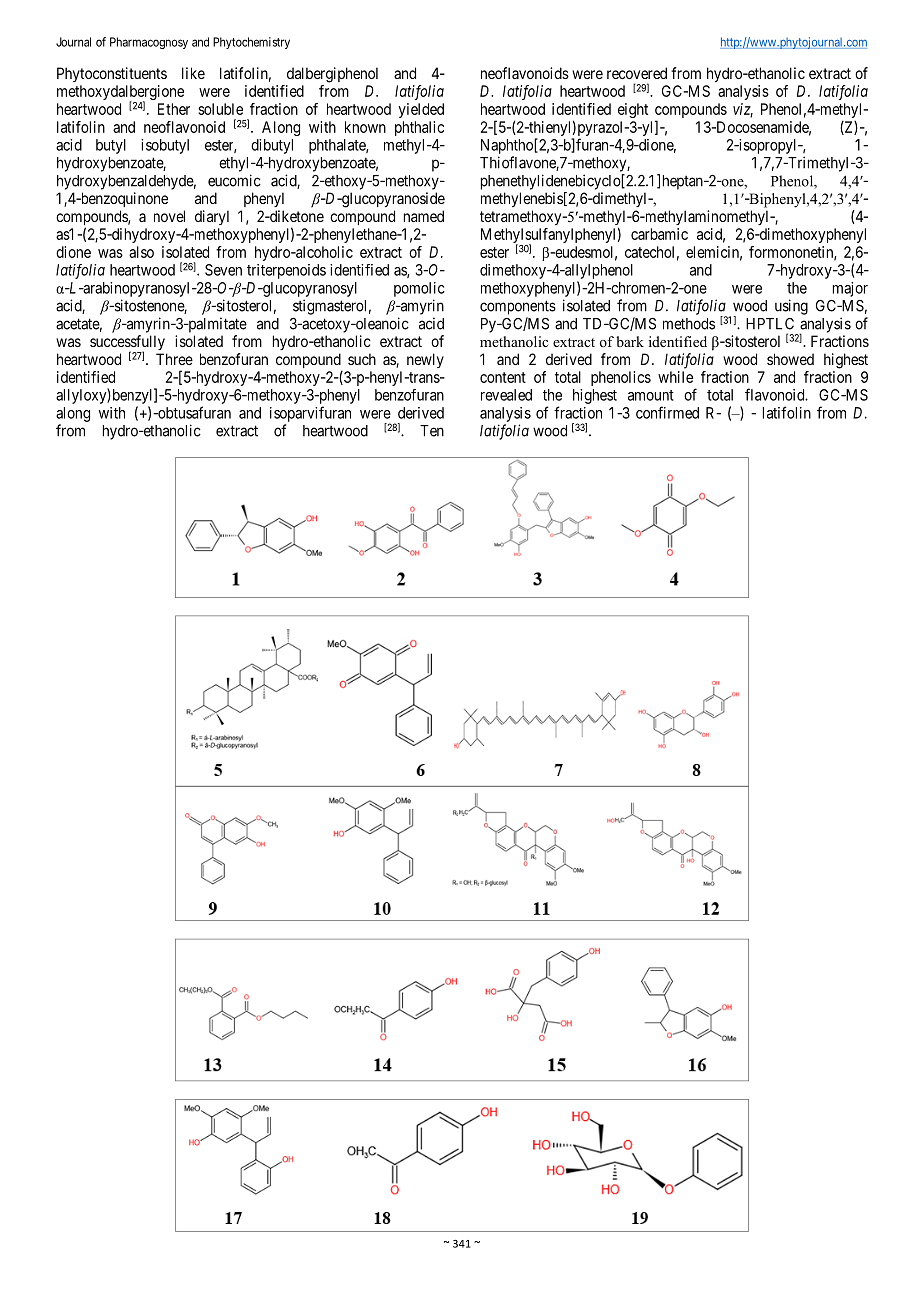 This screenshot has width=924, height=1308. Describe the element at coordinates (127, 344) in the screenshot. I see `successfully` at that location.
